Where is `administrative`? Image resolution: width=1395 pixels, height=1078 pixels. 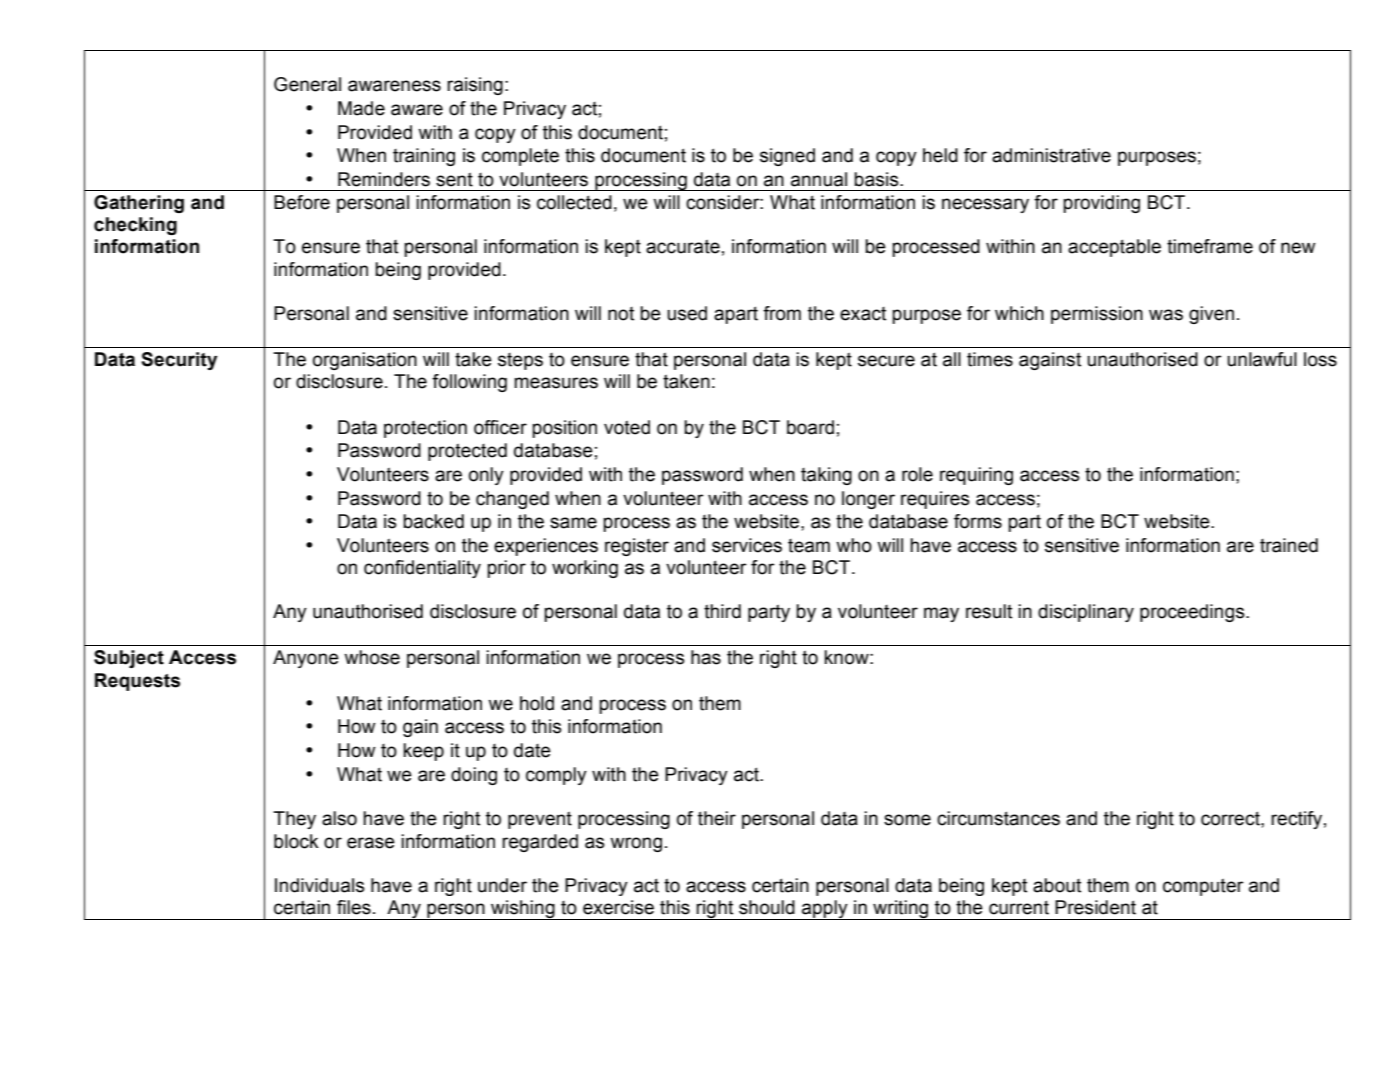
administrative is located at coordinates (1051, 155).
